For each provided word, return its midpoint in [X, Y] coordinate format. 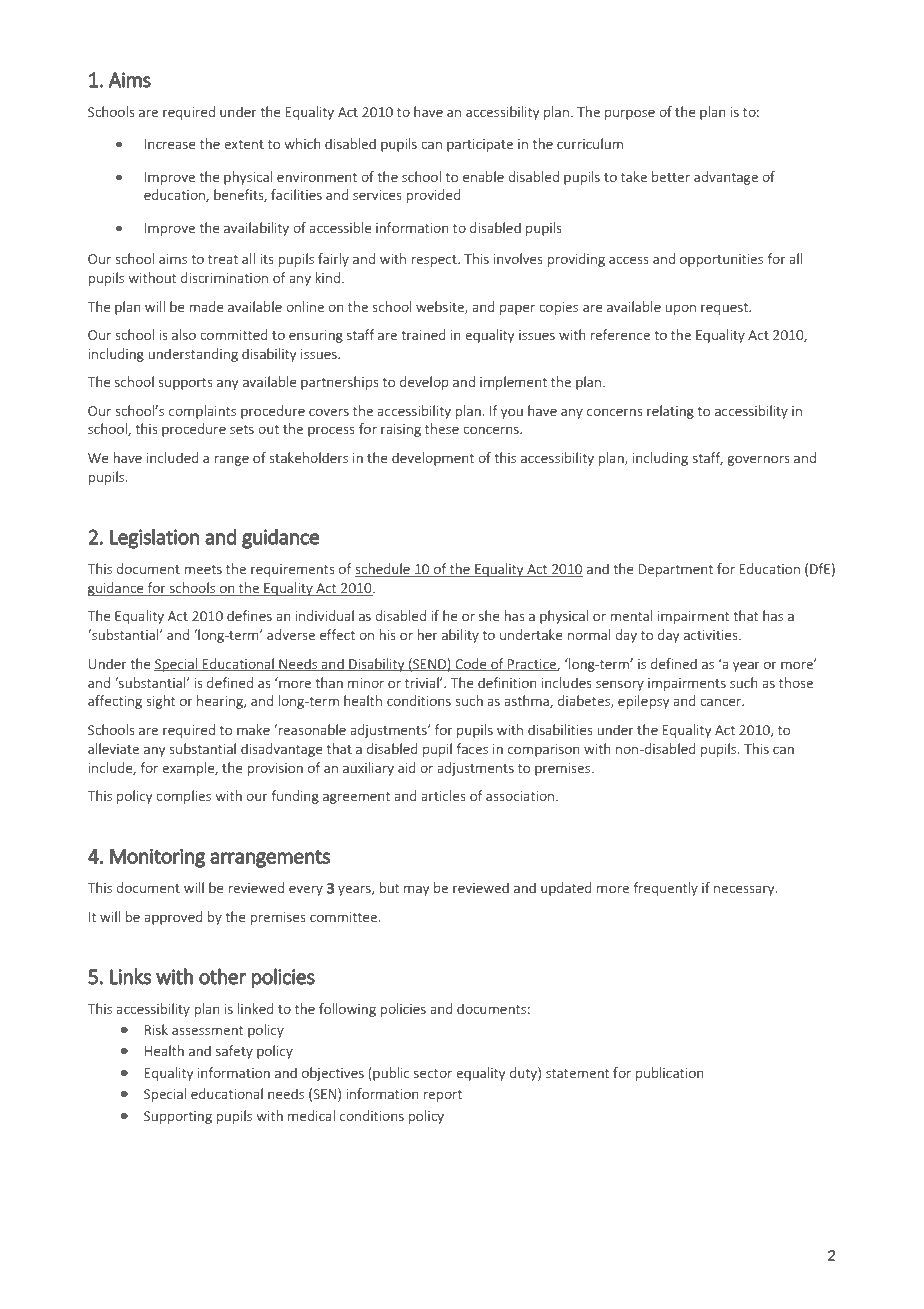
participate [480, 145]
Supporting [178, 1117]
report [442, 1096]
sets [242, 429]
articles [443, 795]
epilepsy [643, 702]
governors [758, 460]
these [442, 428]
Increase [170, 144]
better [671, 176]
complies [183, 797]
